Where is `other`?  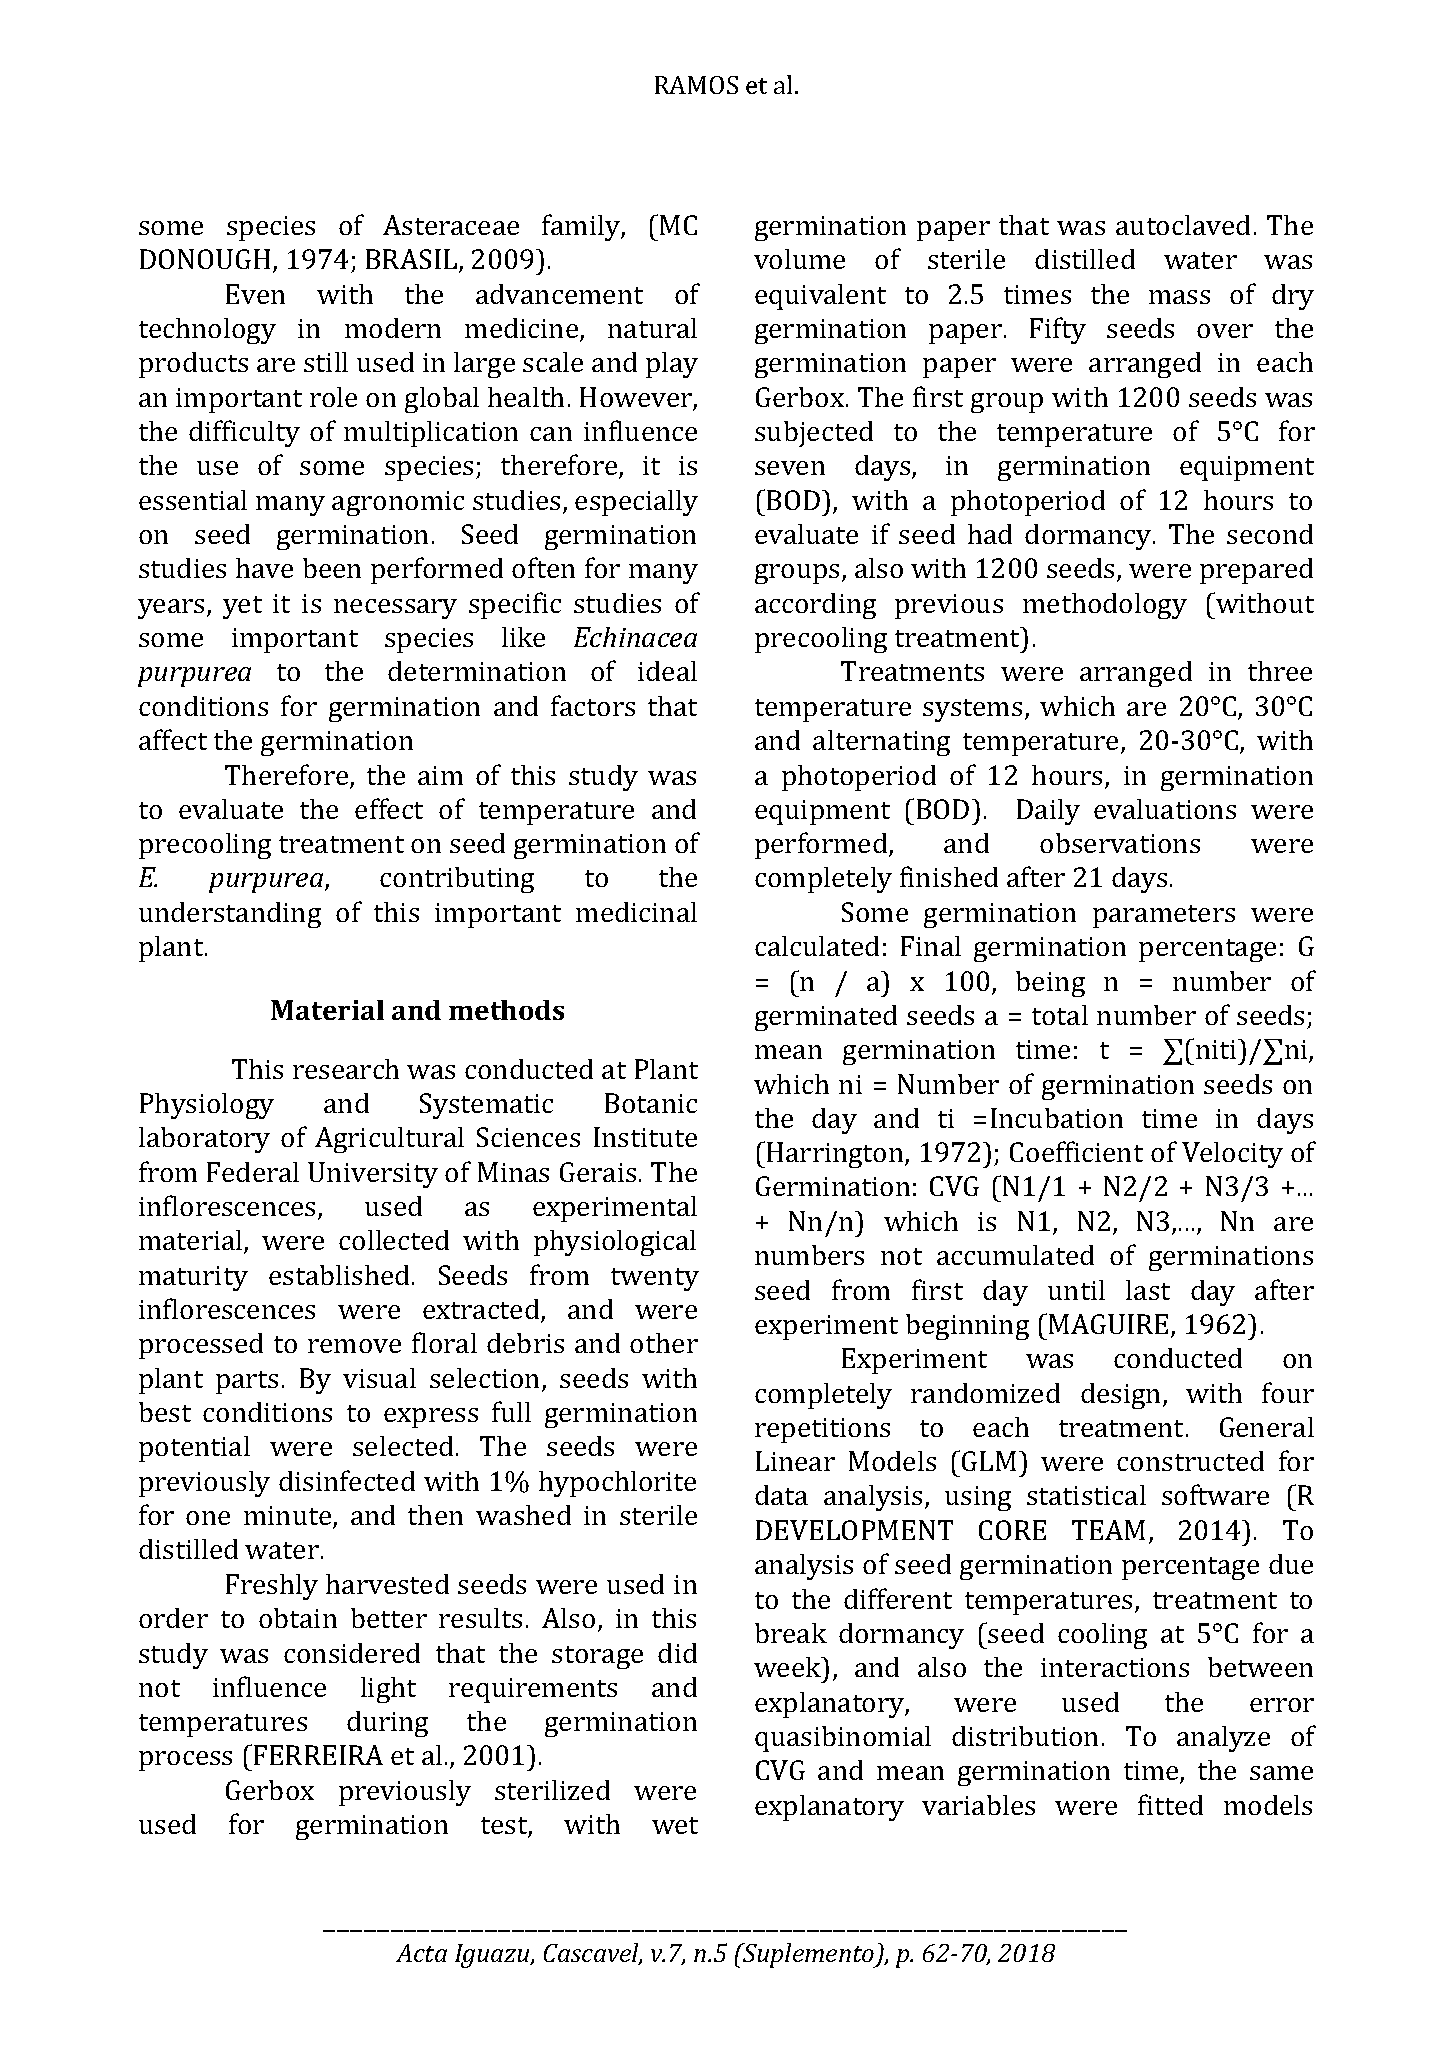 other is located at coordinates (664, 1343).
